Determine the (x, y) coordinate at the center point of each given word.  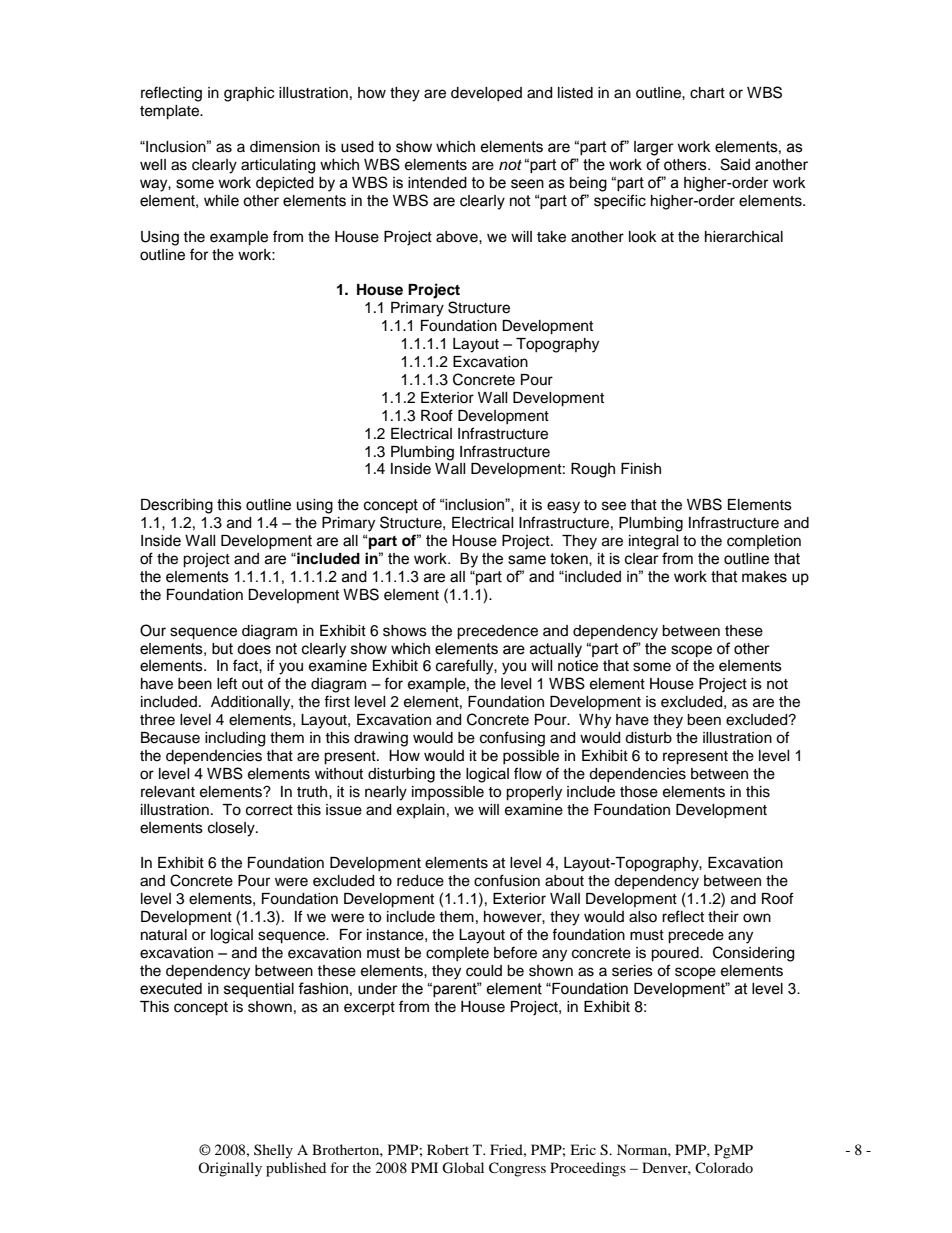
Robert (448, 1149)
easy (563, 507)
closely (232, 829)
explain (421, 811)
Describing (177, 506)
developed (486, 94)
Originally (230, 1169)
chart (707, 93)
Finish (641, 469)
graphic (249, 94)
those (639, 792)
